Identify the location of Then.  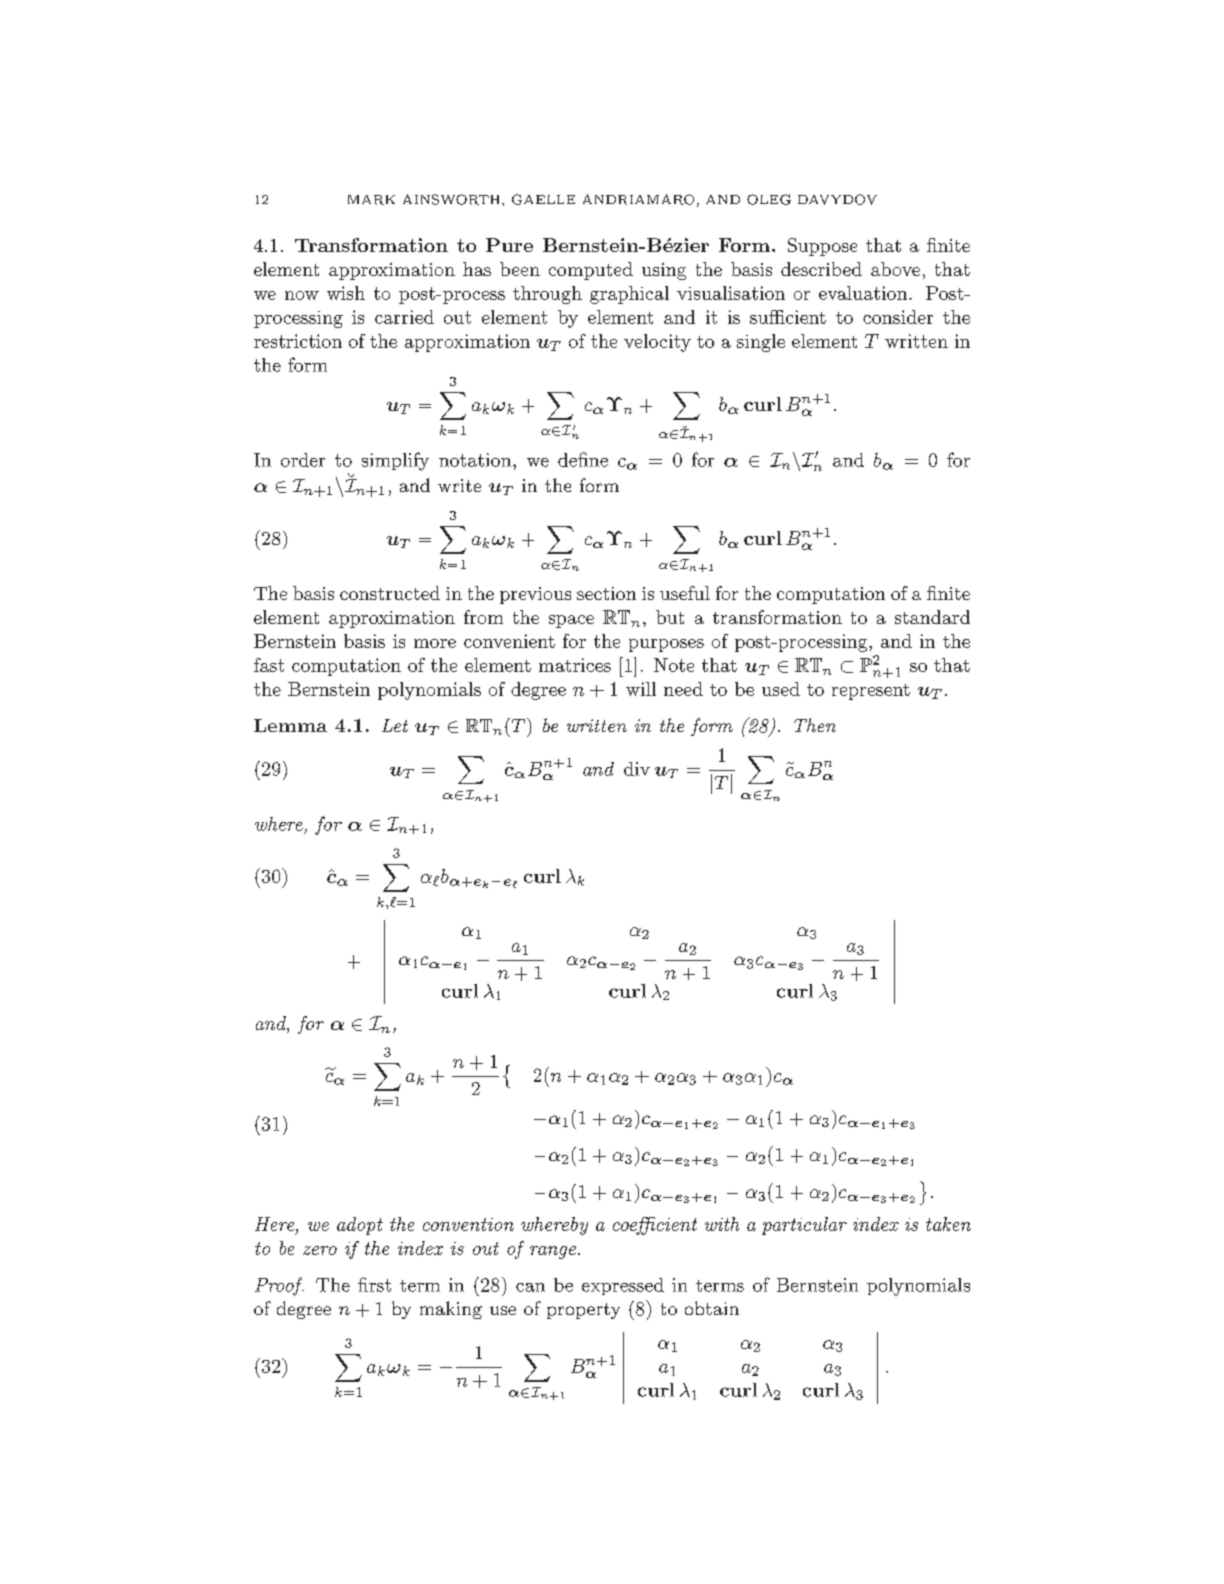
(815, 725).
